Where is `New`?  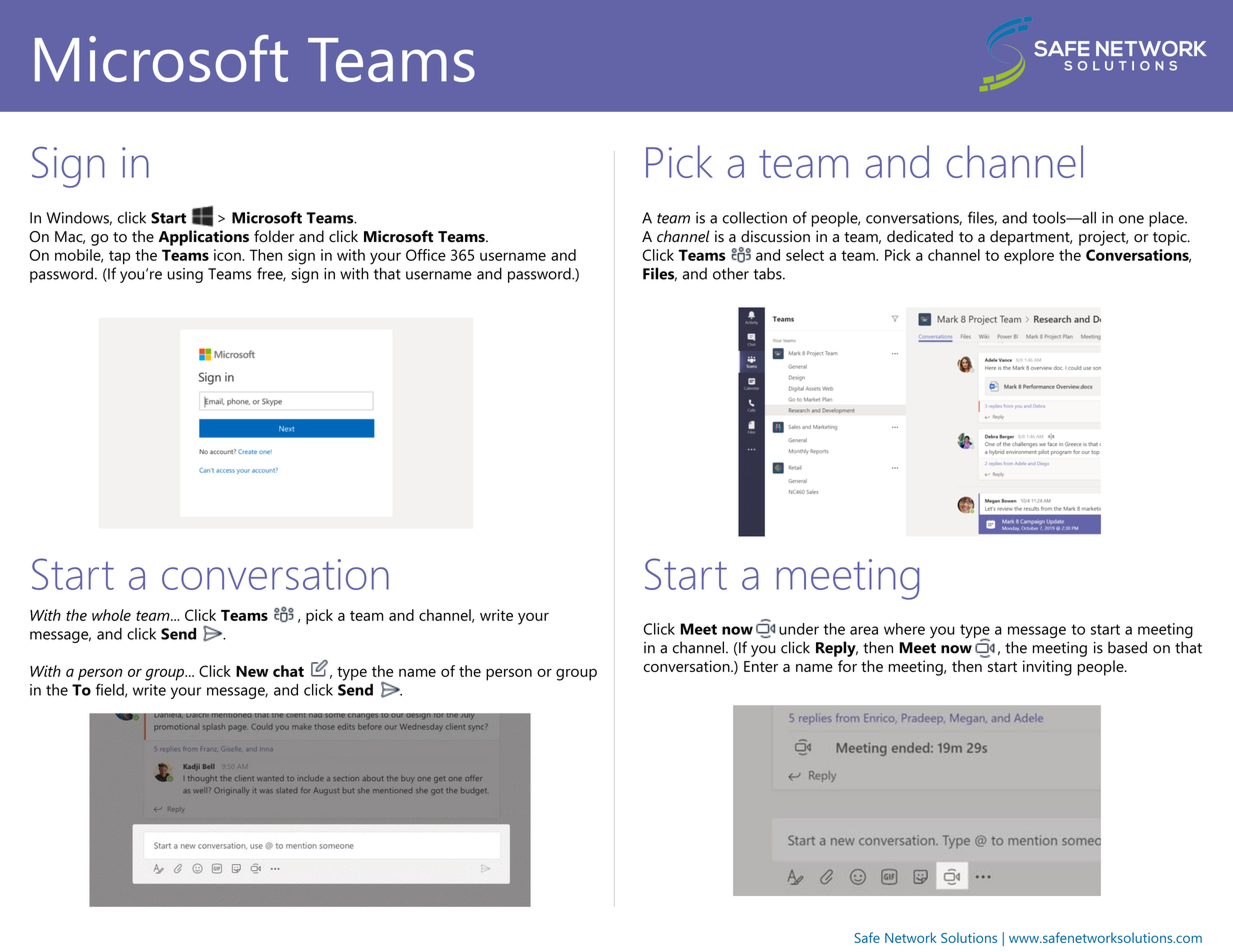 New is located at coordinates (252, 671).
